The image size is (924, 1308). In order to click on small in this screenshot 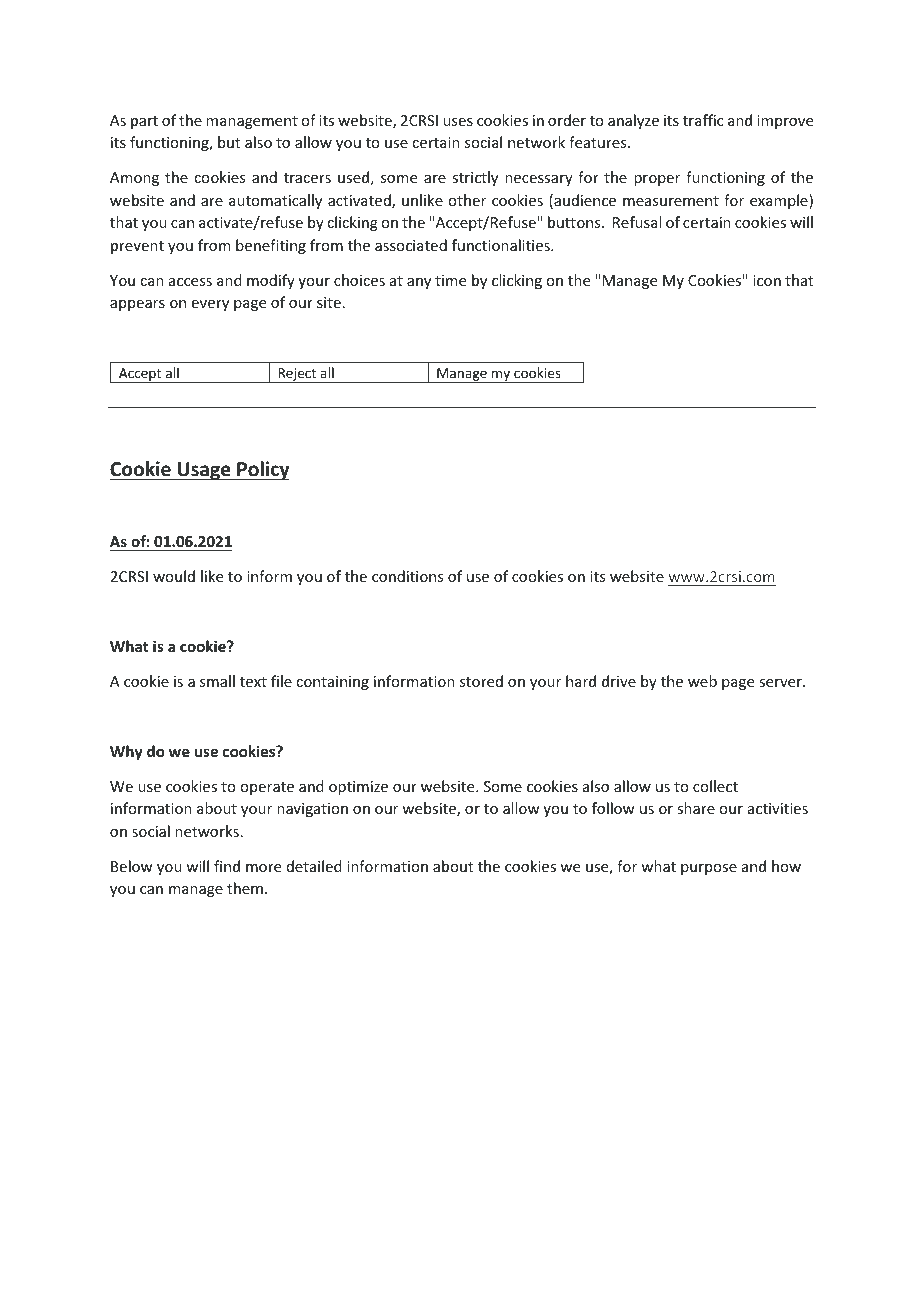, I will do `click(217, 681)`.
